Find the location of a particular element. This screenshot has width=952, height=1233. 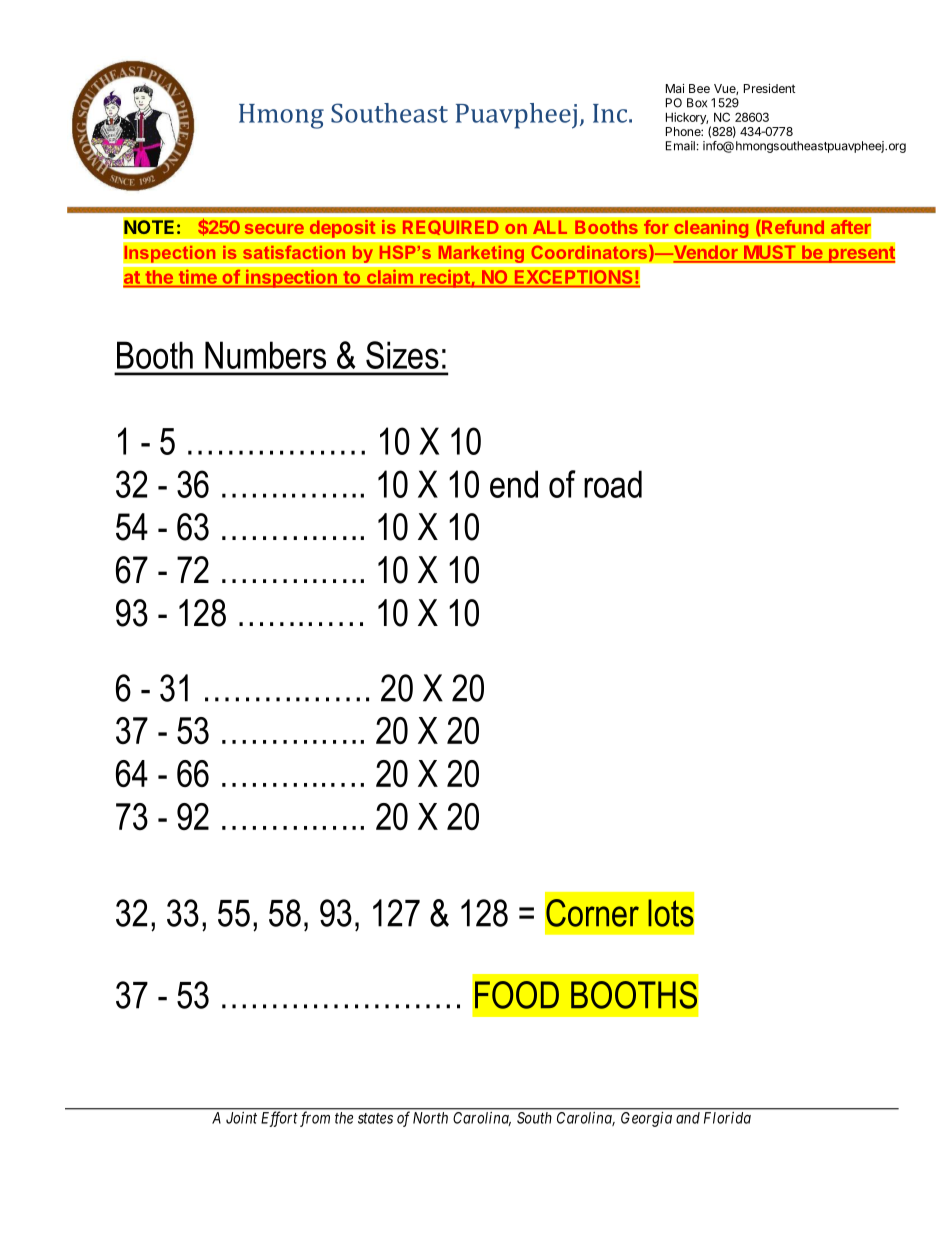

and is located at coordinates (688, 1118).
